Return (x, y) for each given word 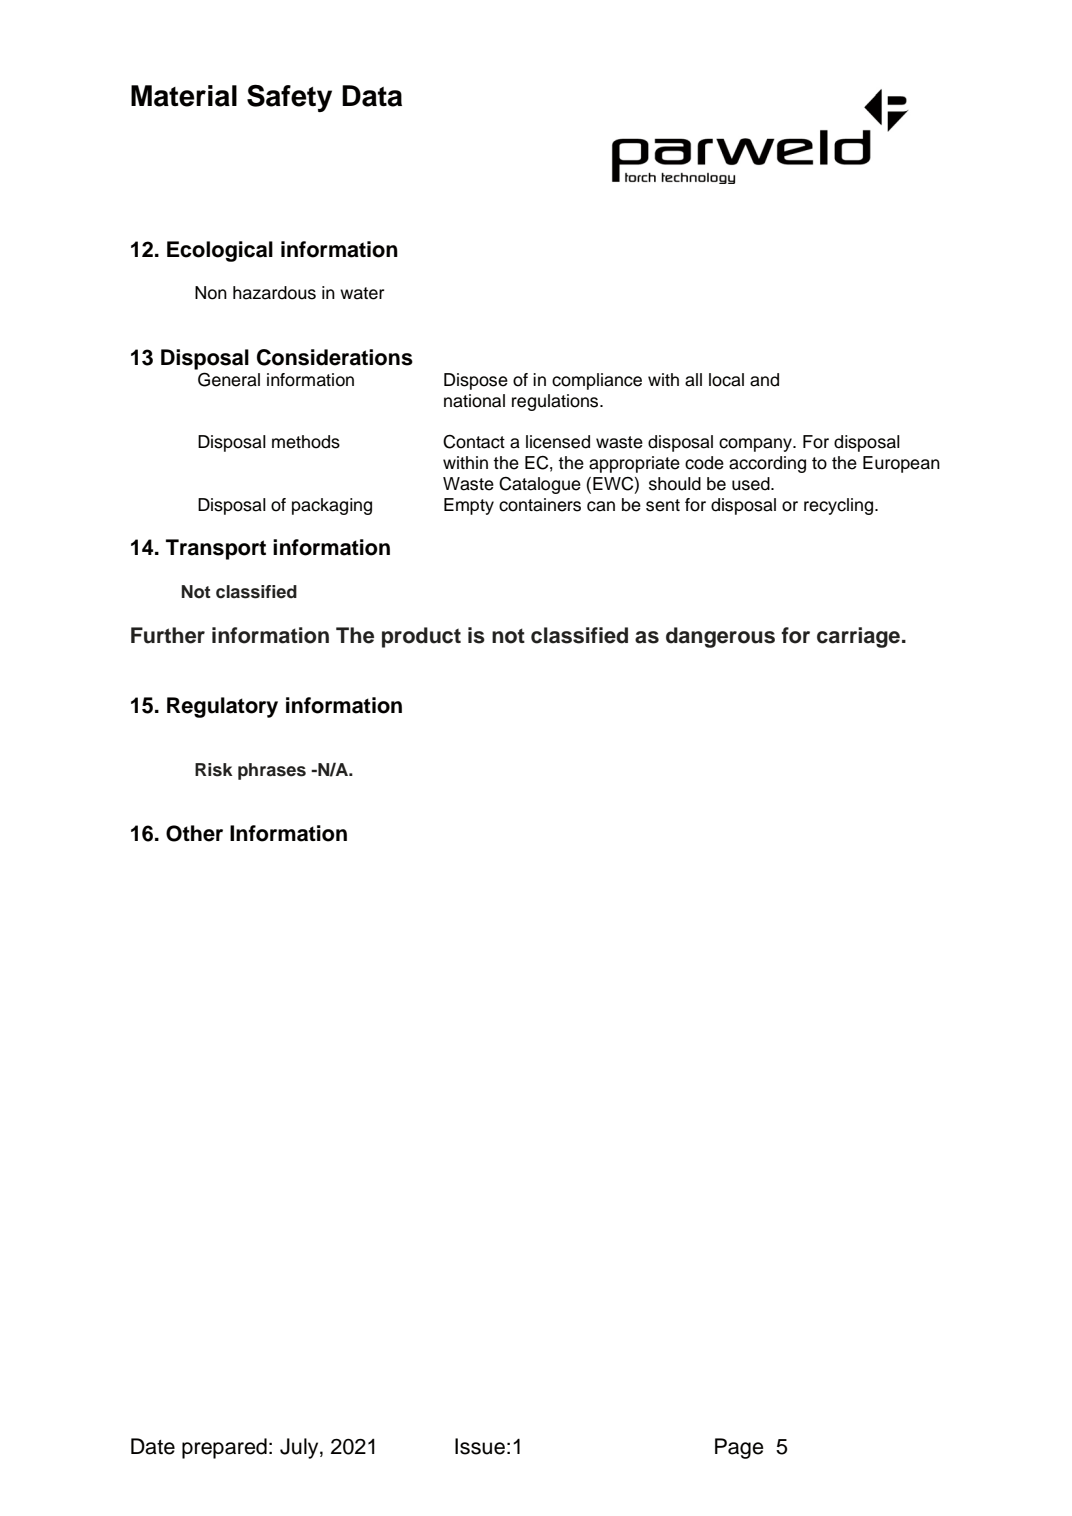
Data (372, 96)
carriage (858, 637)
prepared (224, 1448)
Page (739, 1448)
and (764, 380)
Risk (214, 770)
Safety (289, 98)
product (421, 637)
